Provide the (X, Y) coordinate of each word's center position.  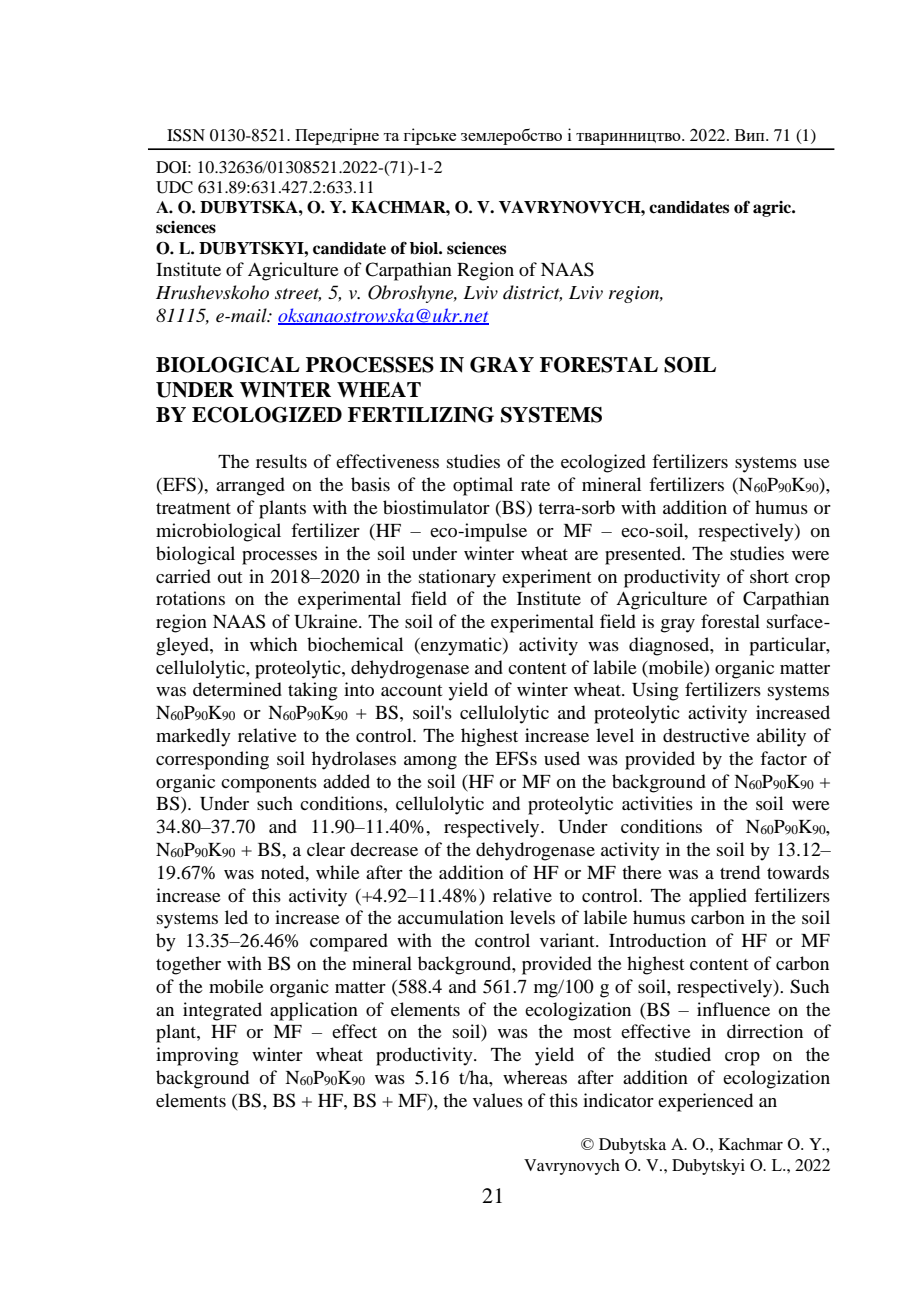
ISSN (186, 135)
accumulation (451, 917)
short (769, 576)
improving (197, 1056)
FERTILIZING (421, 415)
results (281, 461)
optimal (483, 486)
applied (718, 897)
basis (370, 484)
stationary (457, 578)
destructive (706, 735)
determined (237, 689)
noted (284, 872)
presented (644, 555)
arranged (250, 486)
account (411, 690)
